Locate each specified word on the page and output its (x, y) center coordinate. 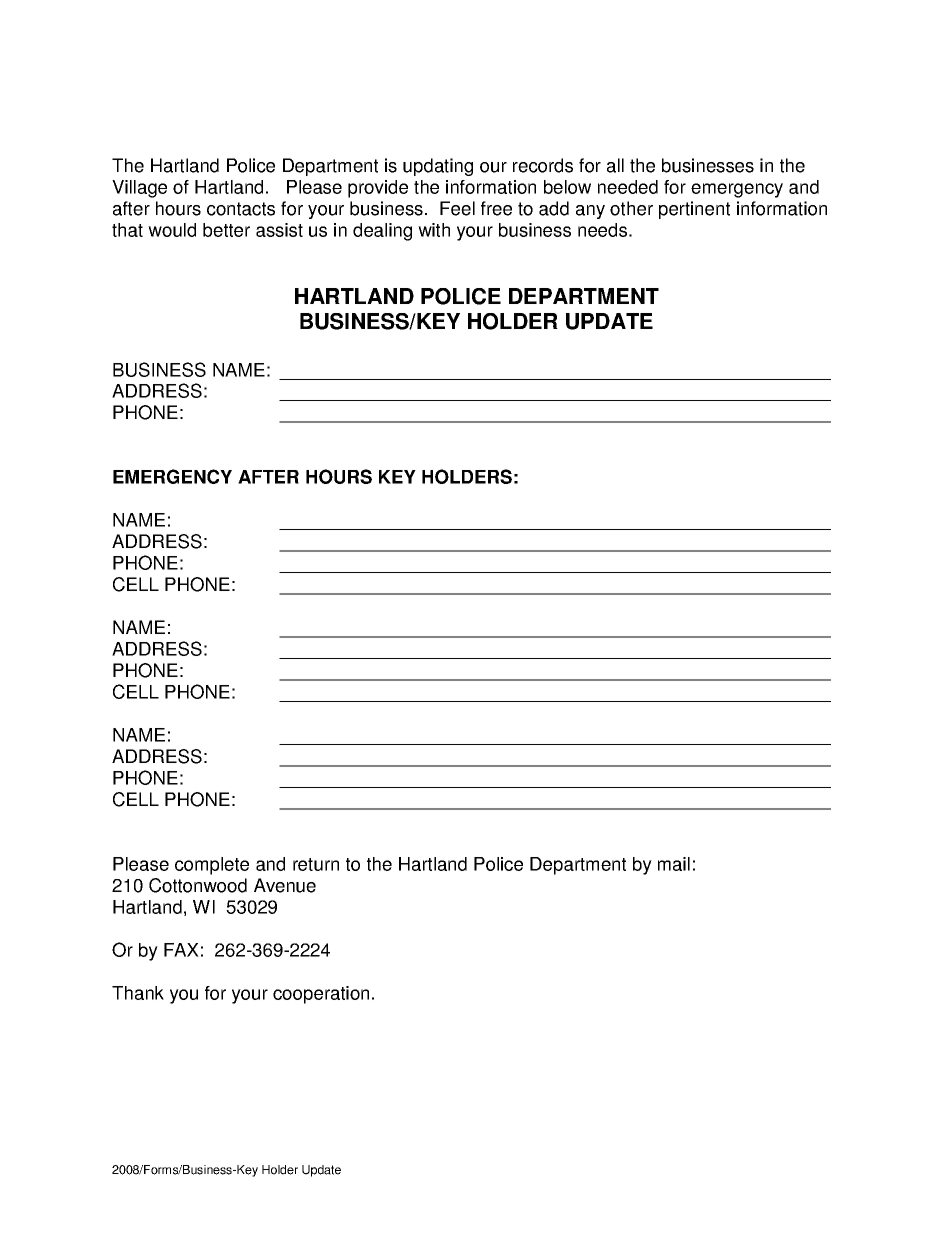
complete (212, 866)
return (316, 864)
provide (378, 189)
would (172, 230)
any (590, 212)
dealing (382, 232)
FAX (181, 950)
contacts (241, 209)
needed (628, 187)
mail (674, 864)
